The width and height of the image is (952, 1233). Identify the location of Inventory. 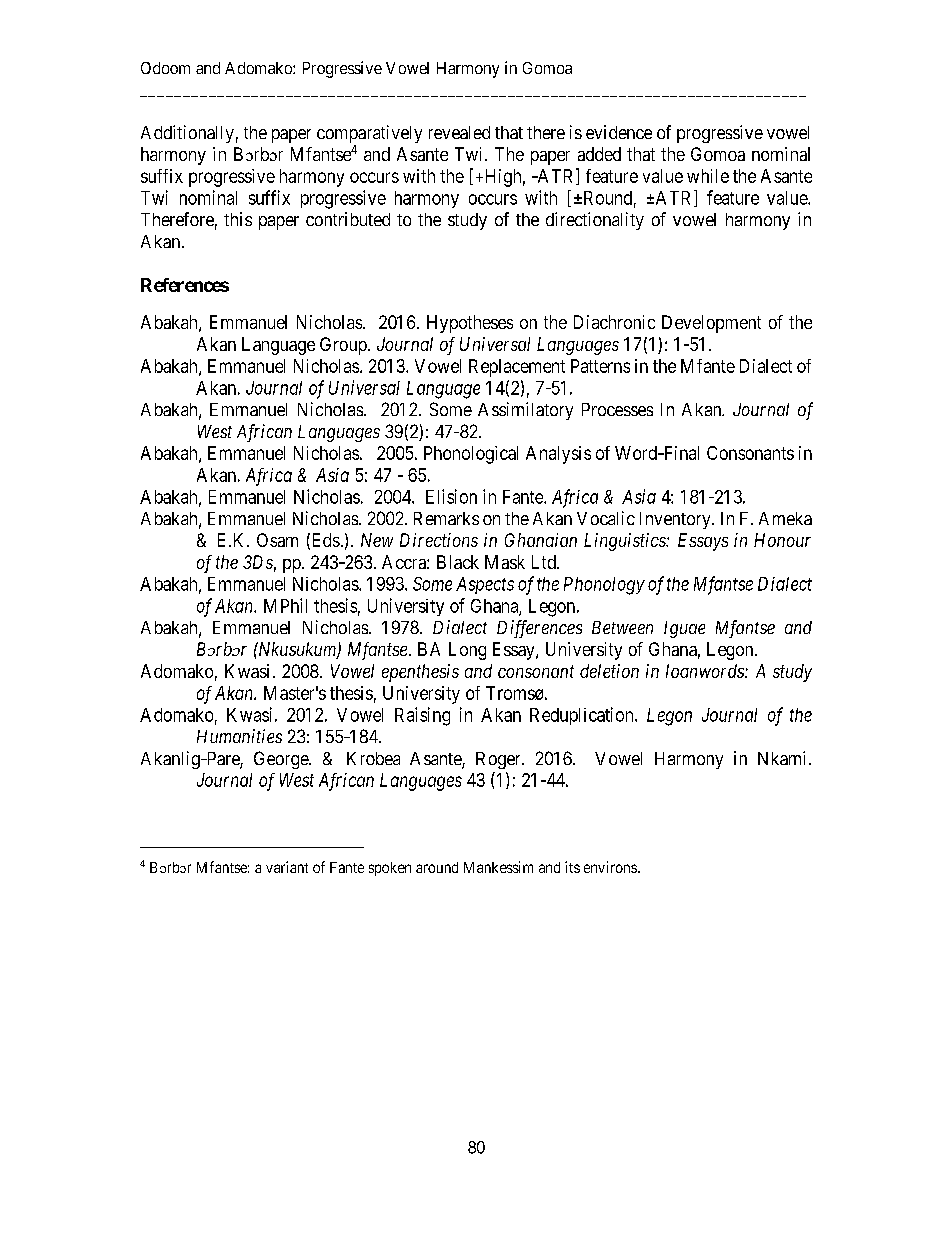
(676, 520).
